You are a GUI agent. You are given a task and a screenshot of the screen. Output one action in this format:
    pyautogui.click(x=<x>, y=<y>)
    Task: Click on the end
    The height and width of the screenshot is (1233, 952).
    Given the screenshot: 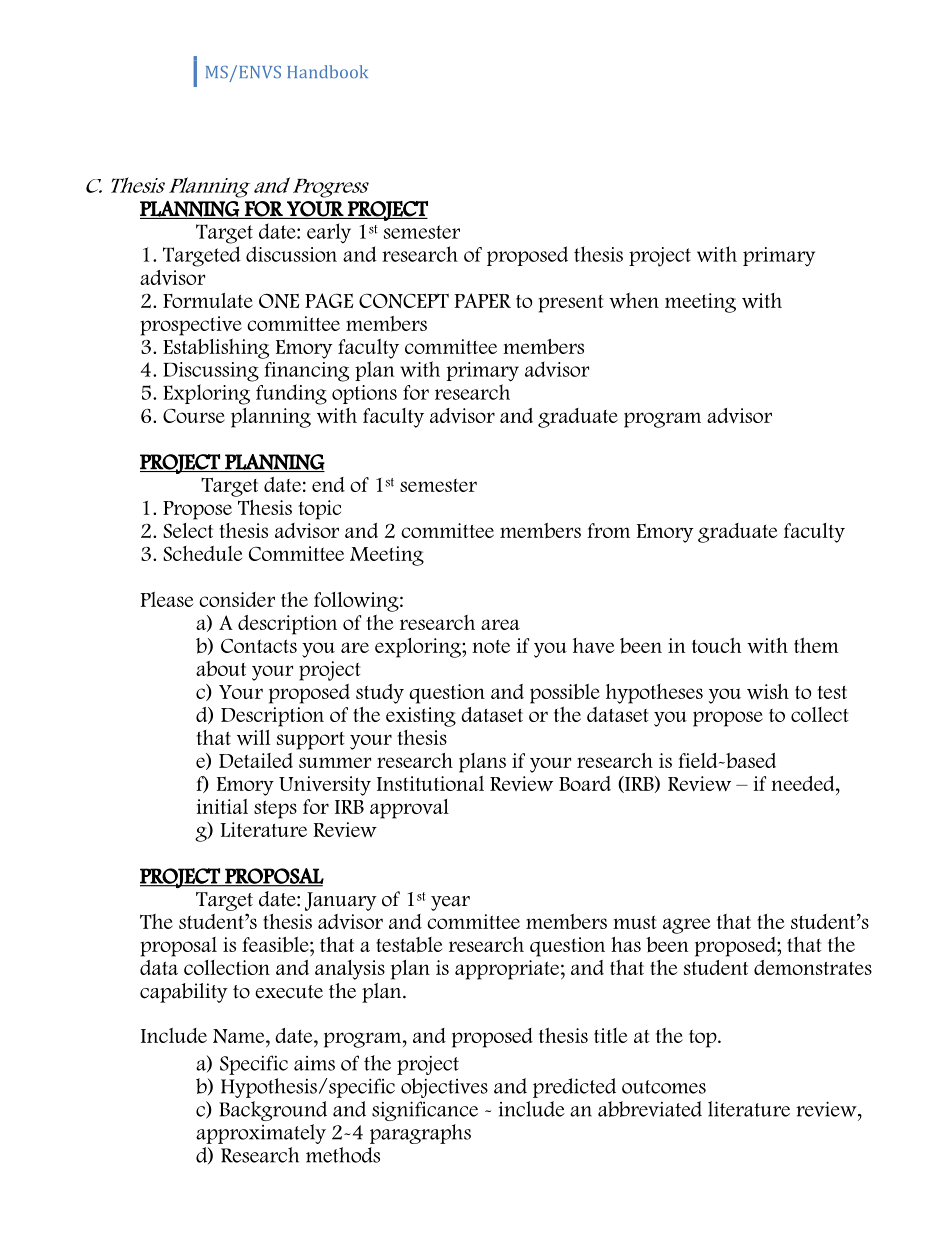 What is the action you would take?
    pyautogui.click(x=328, y=484)
